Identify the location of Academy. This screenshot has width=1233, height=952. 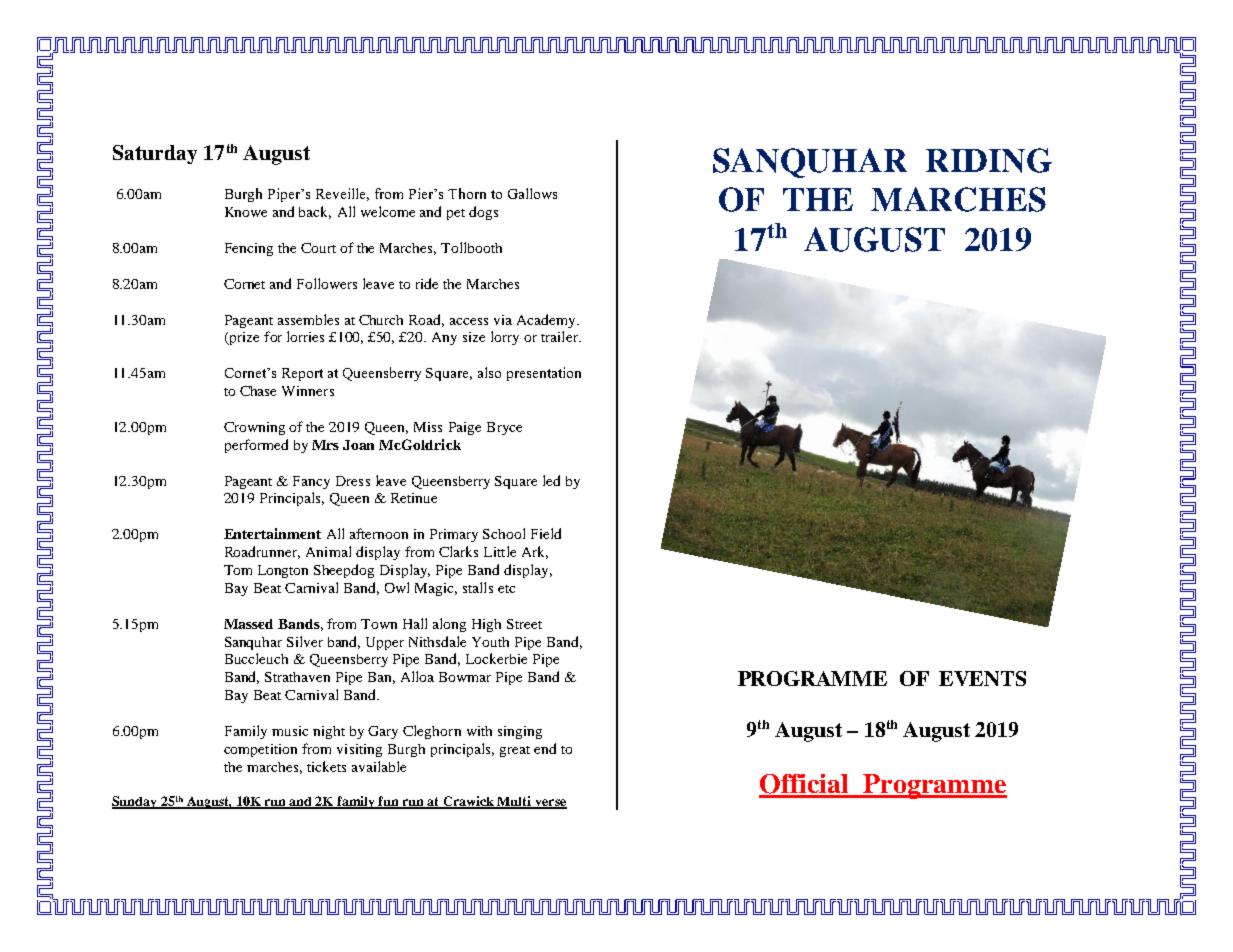
(547, 321).
